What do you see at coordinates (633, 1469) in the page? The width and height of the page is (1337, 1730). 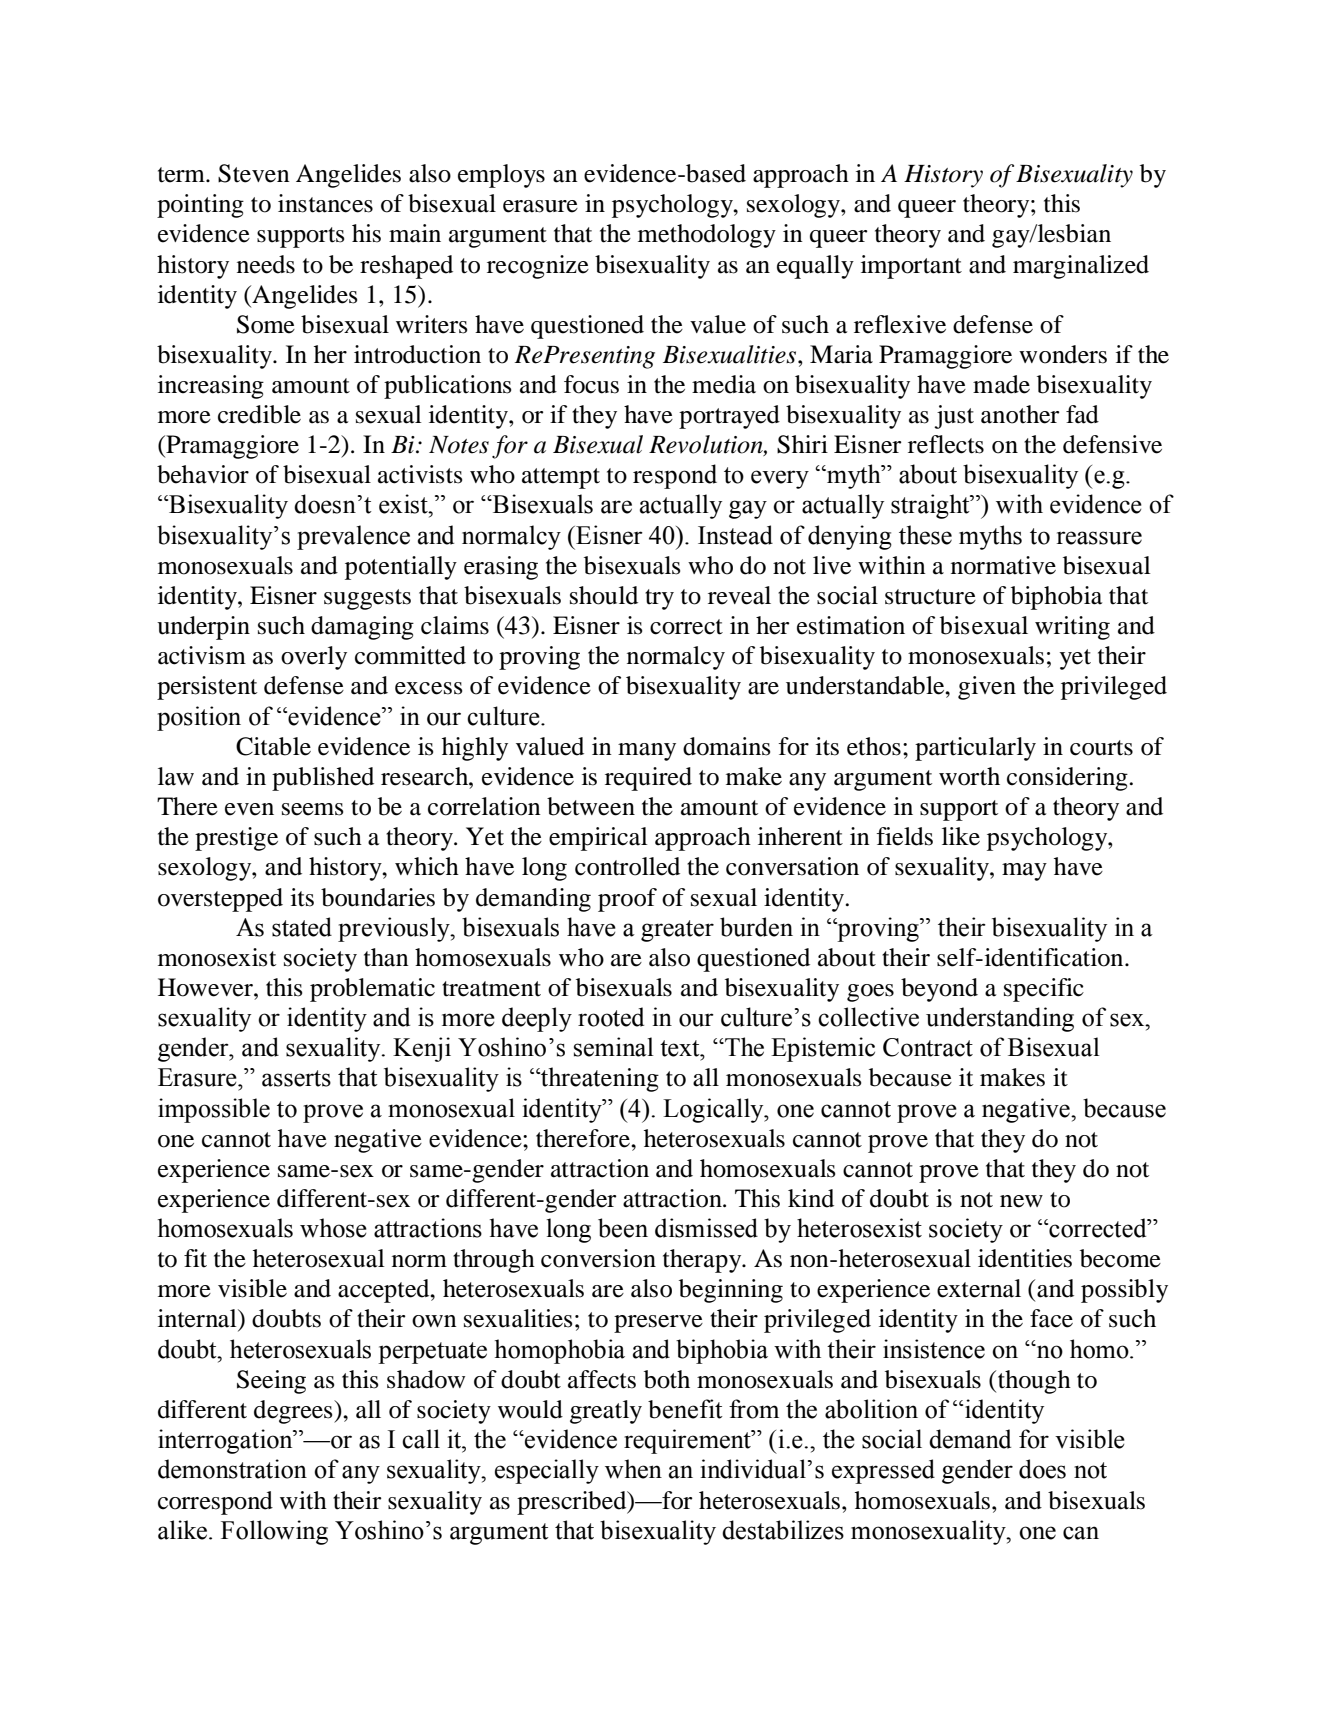 I see `when` at bounding box center [633, 1469].
